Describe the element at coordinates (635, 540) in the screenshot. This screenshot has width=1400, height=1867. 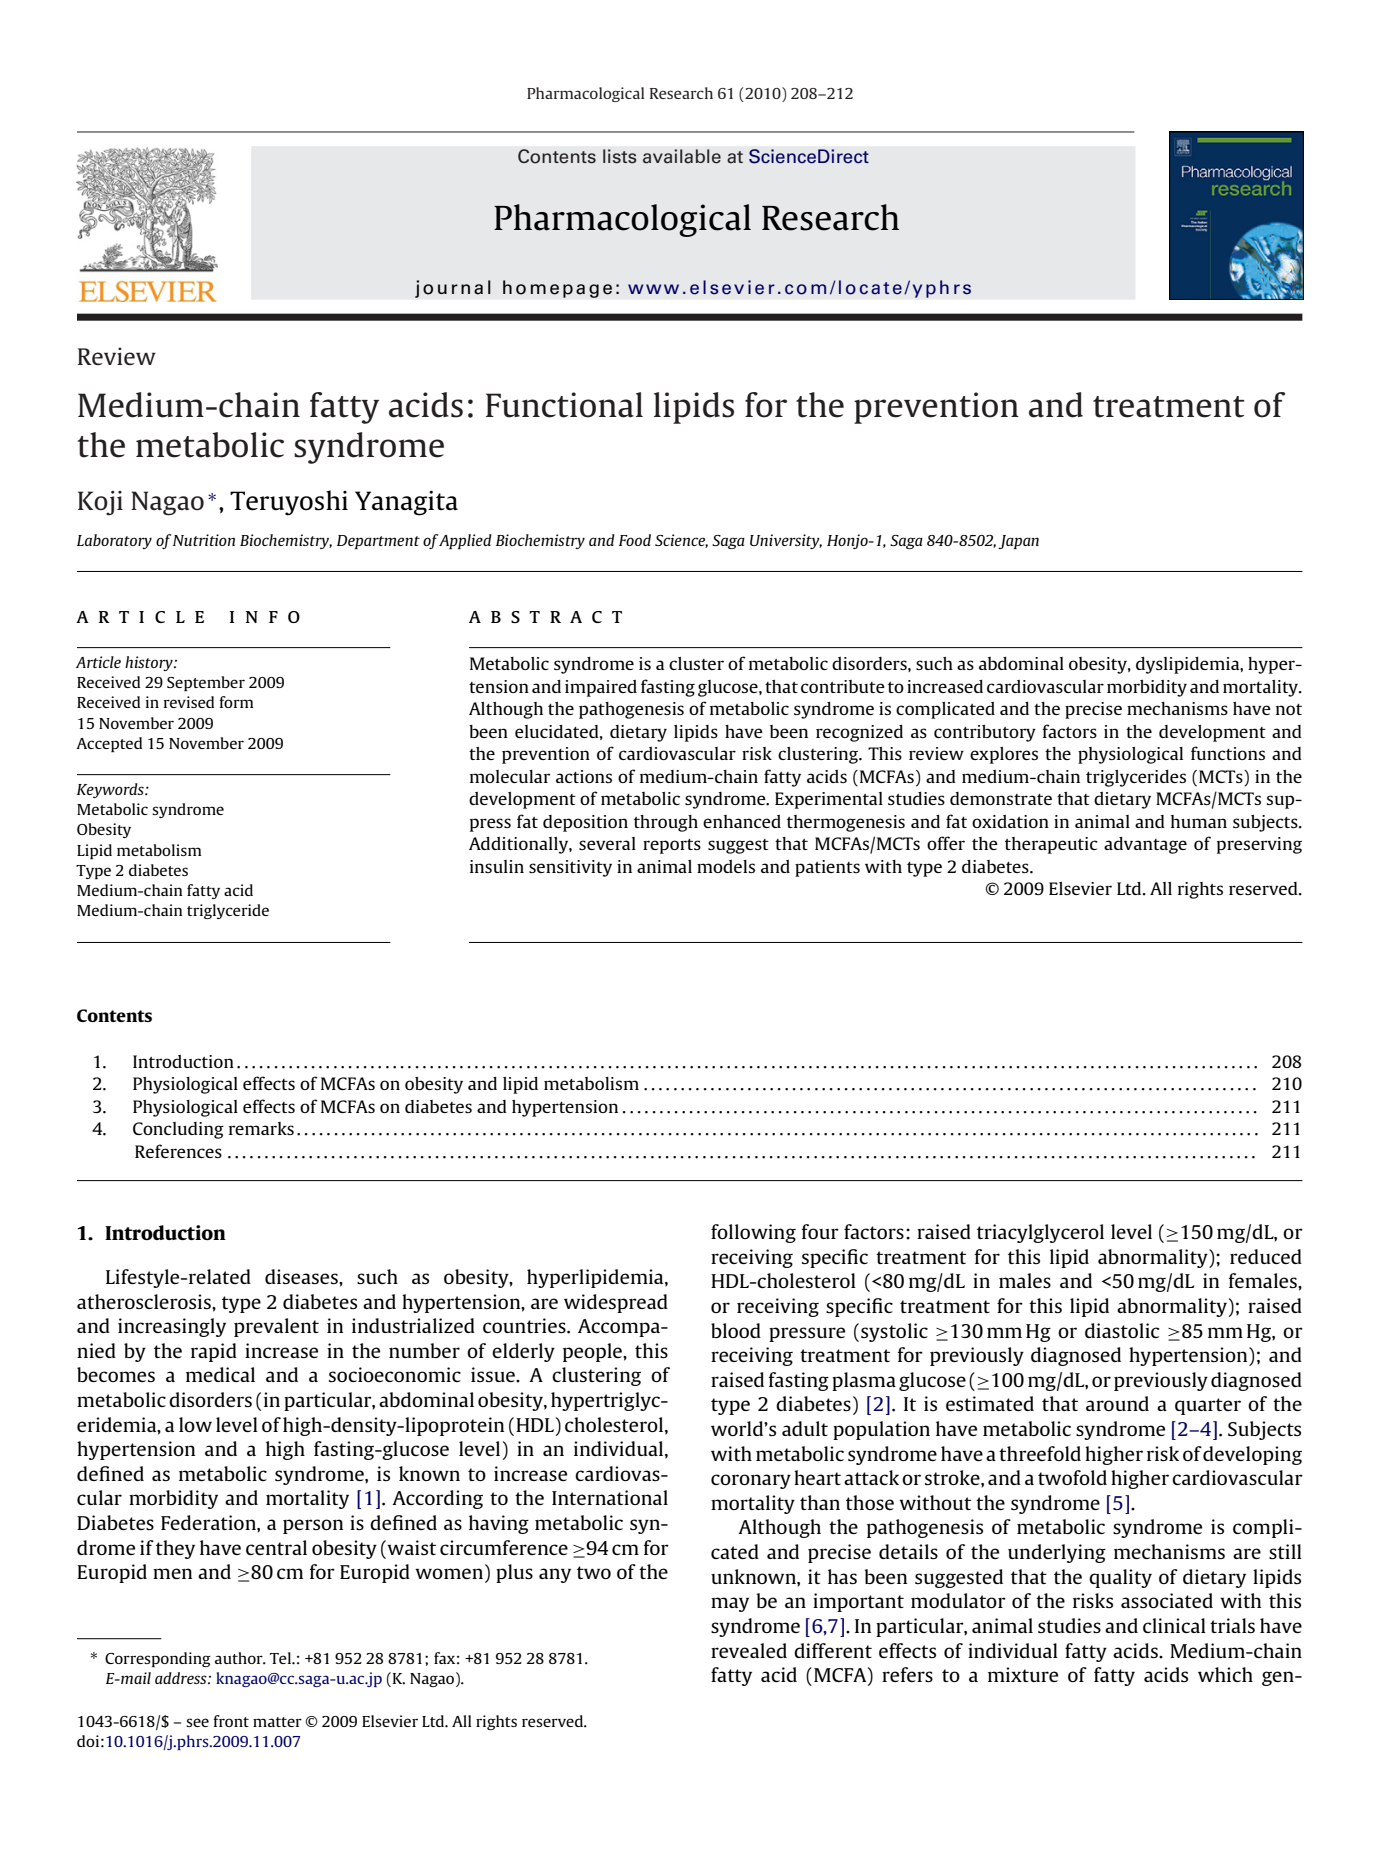
I see `Food` at that location.
